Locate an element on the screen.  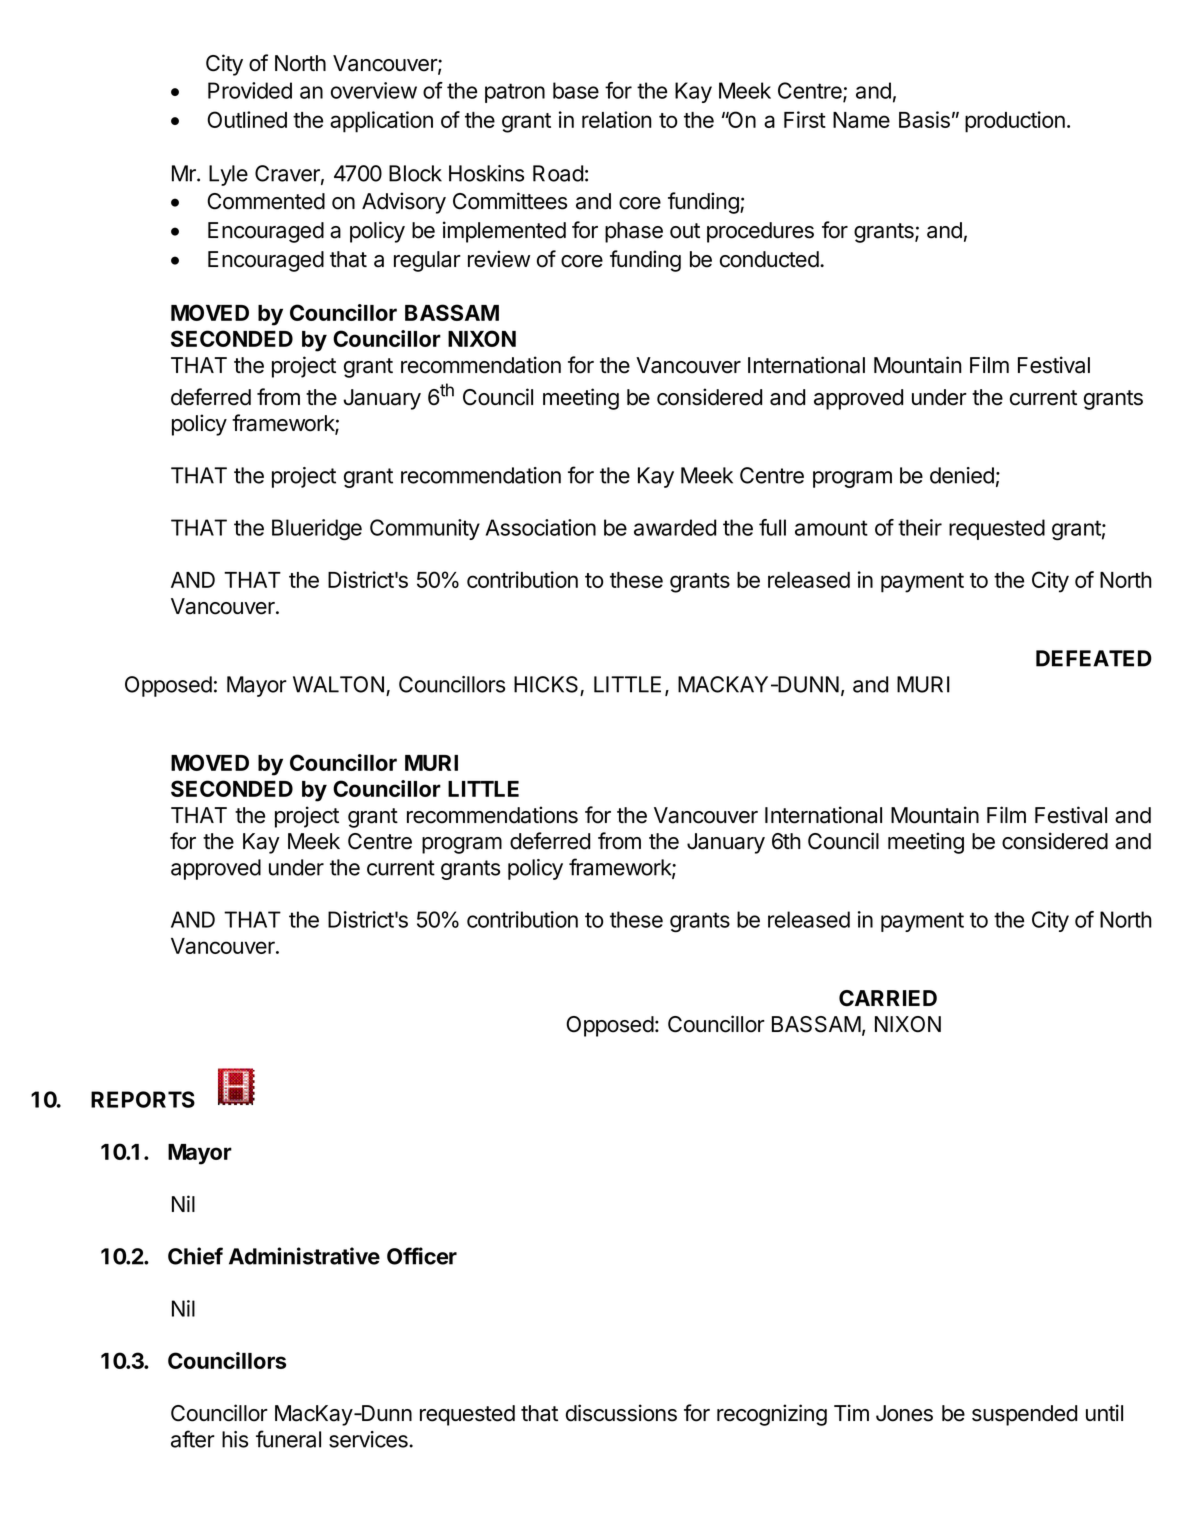
Outlined is located at coordinates (247, 119).
